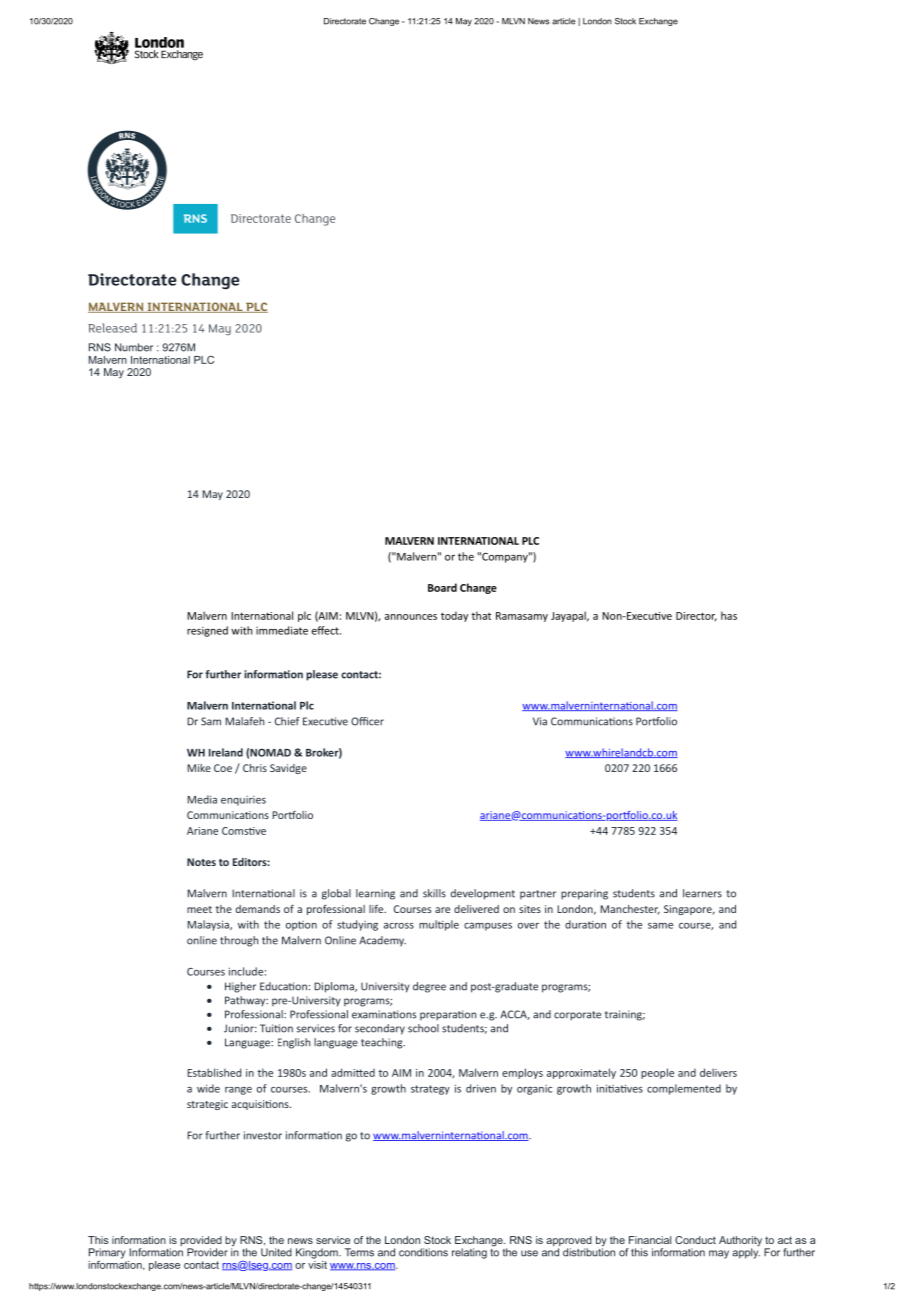 This image has width=924, height=1308. Describe the element at coordinates (201, 1242) in the image. I see `provided` at that location.
